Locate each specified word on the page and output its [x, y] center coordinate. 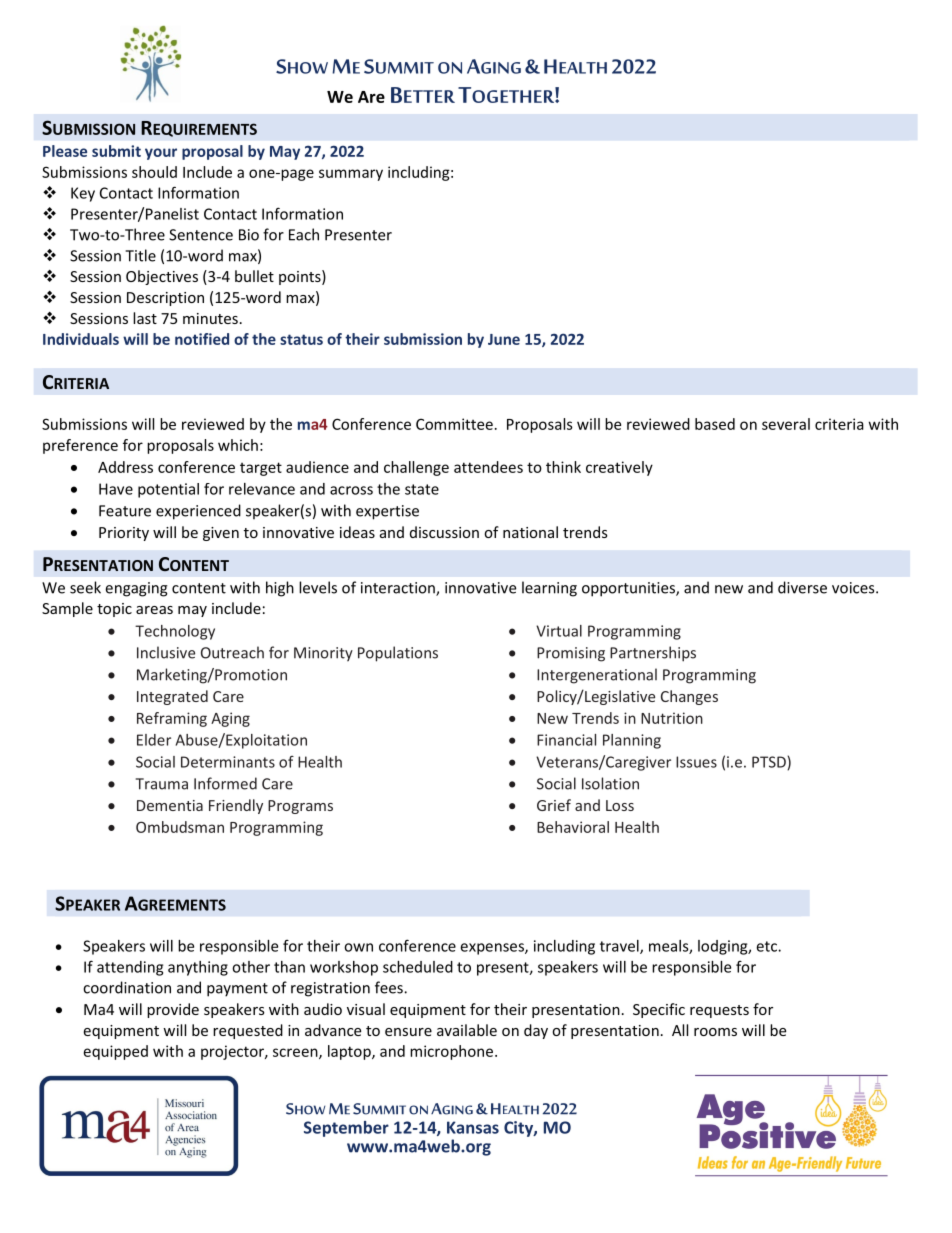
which [238, 445]
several [786, 424]
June [504, 339]
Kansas [473, 1127]
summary [351, 175]
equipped [116, 1052]
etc [767, 946]
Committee [454, 424]
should [154, 172]
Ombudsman [180, 827]
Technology [175, 632]
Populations [398, 654]
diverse [802, 587]
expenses [493, 949]
